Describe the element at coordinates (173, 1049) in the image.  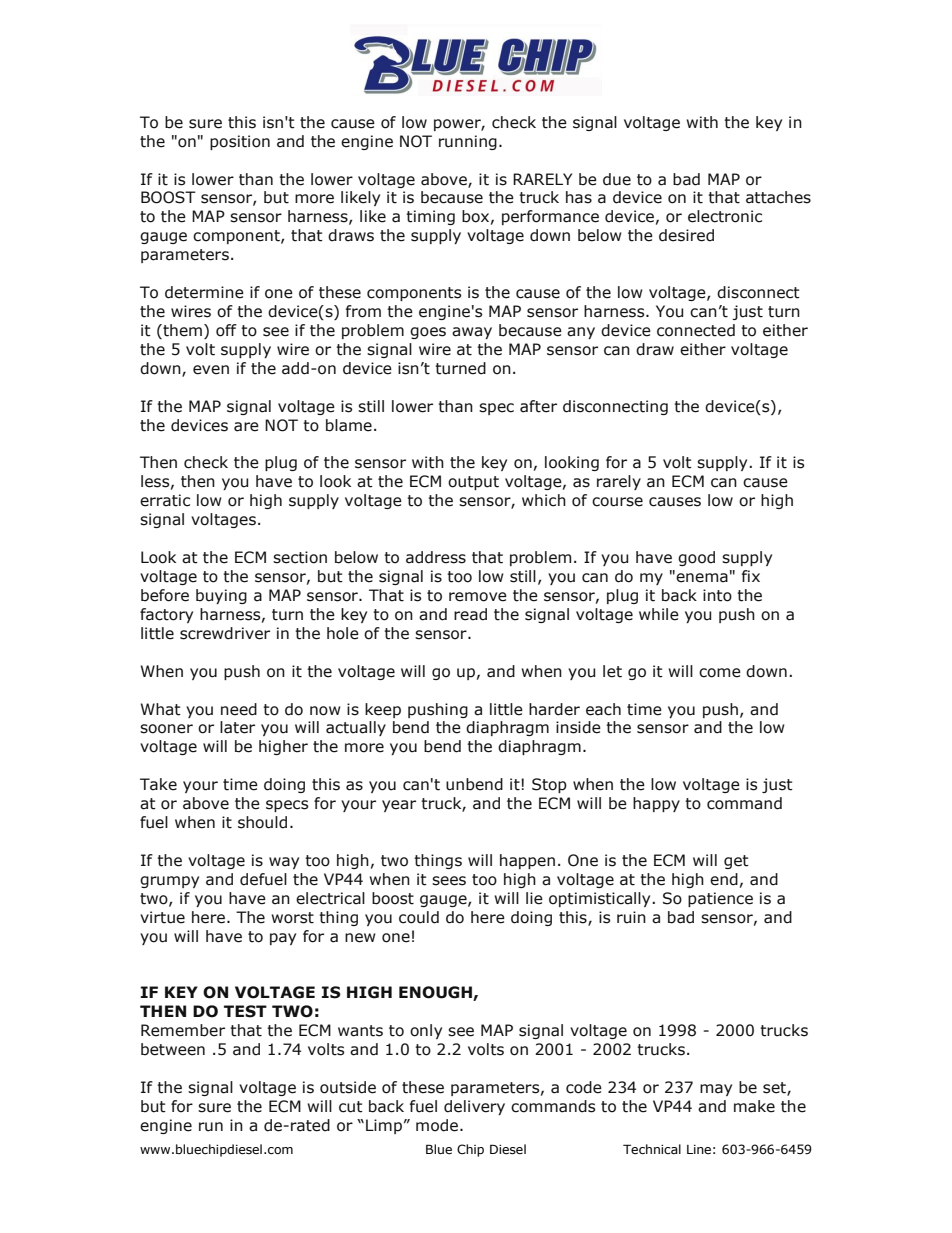
I see `between` at that location.
